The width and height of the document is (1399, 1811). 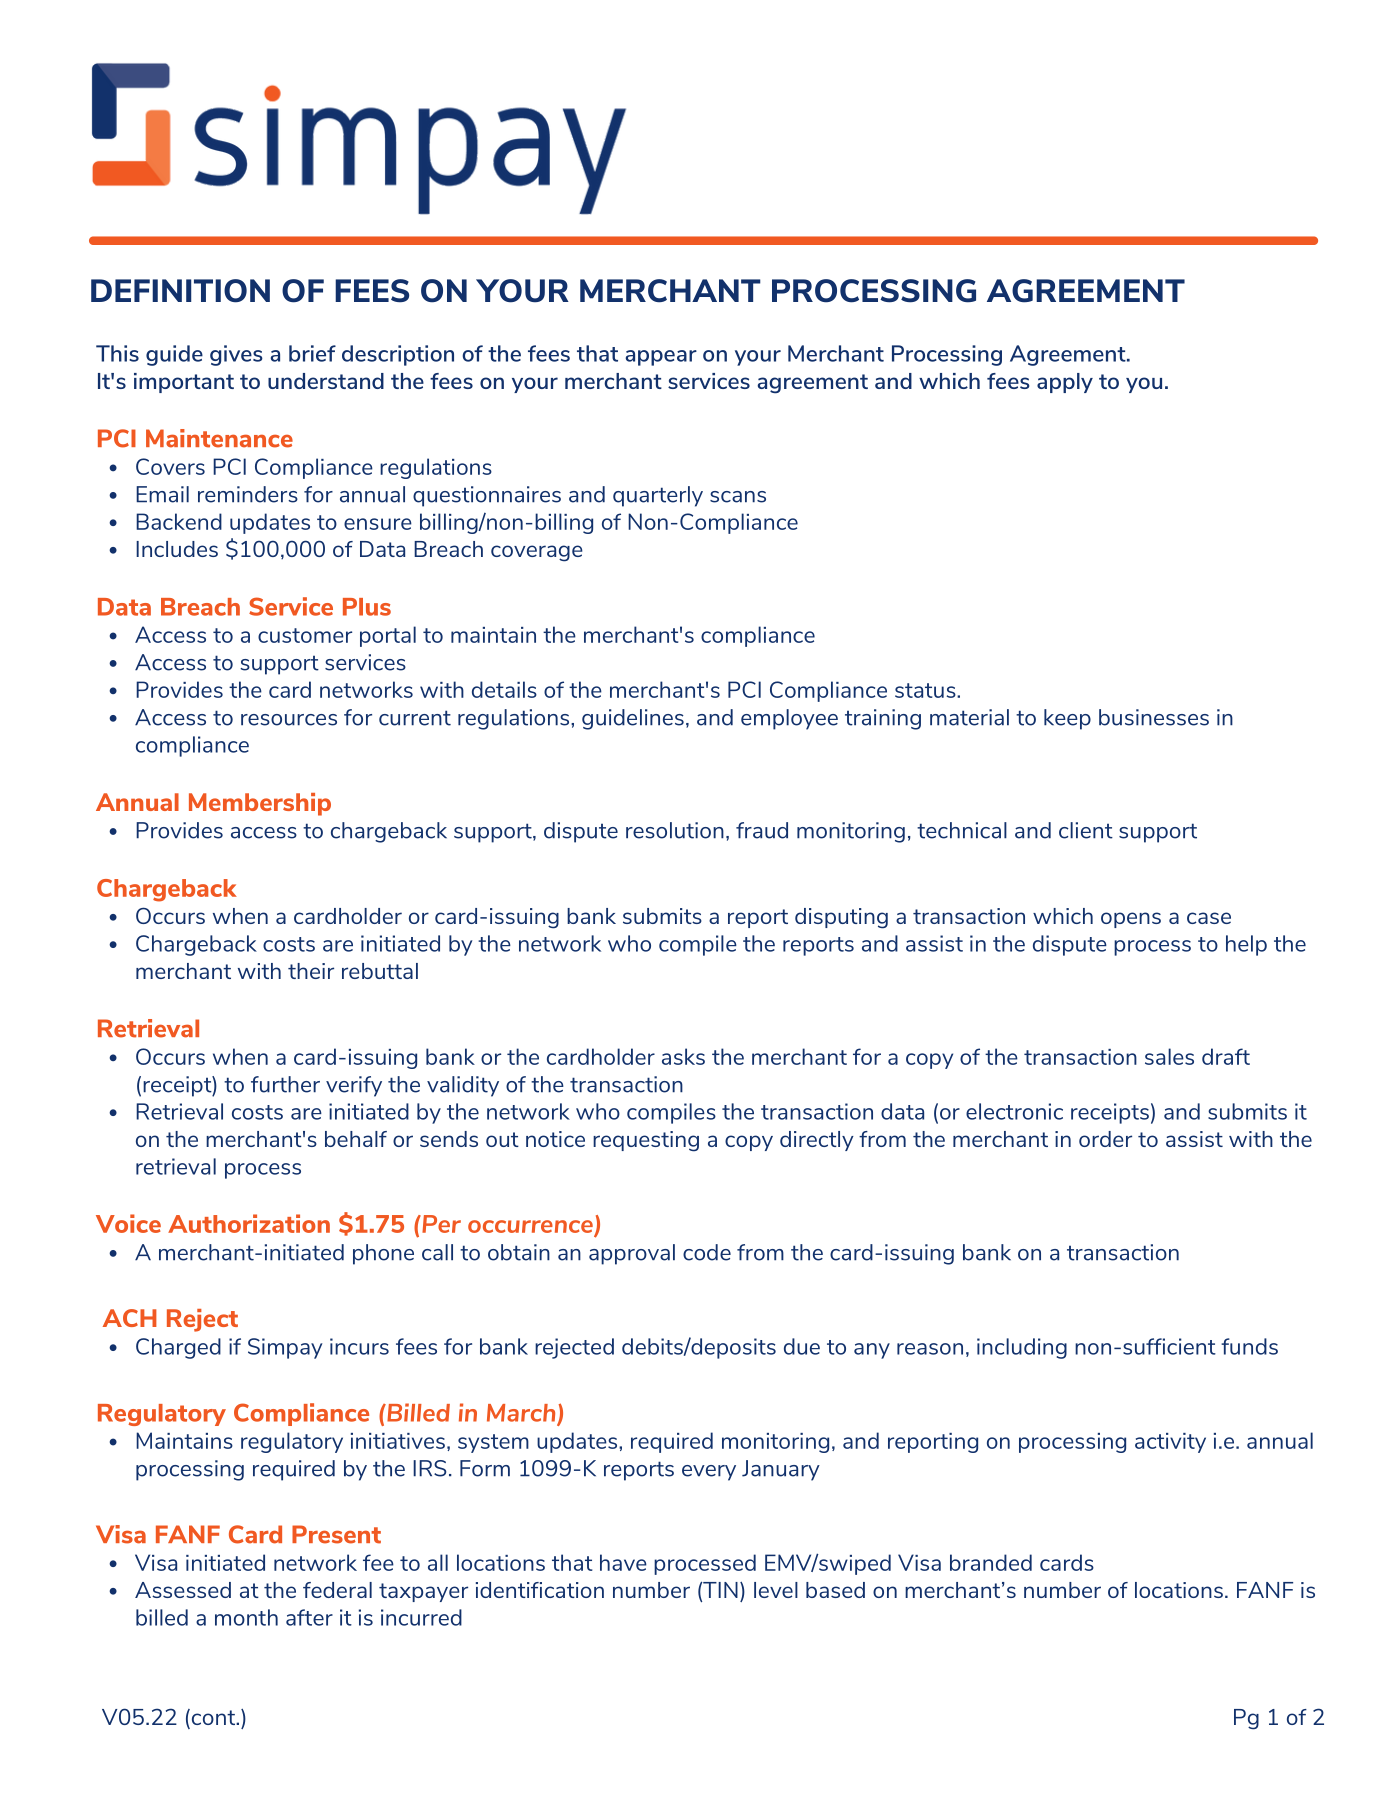 I want to click on branded, so click(x=991, y=1562).
